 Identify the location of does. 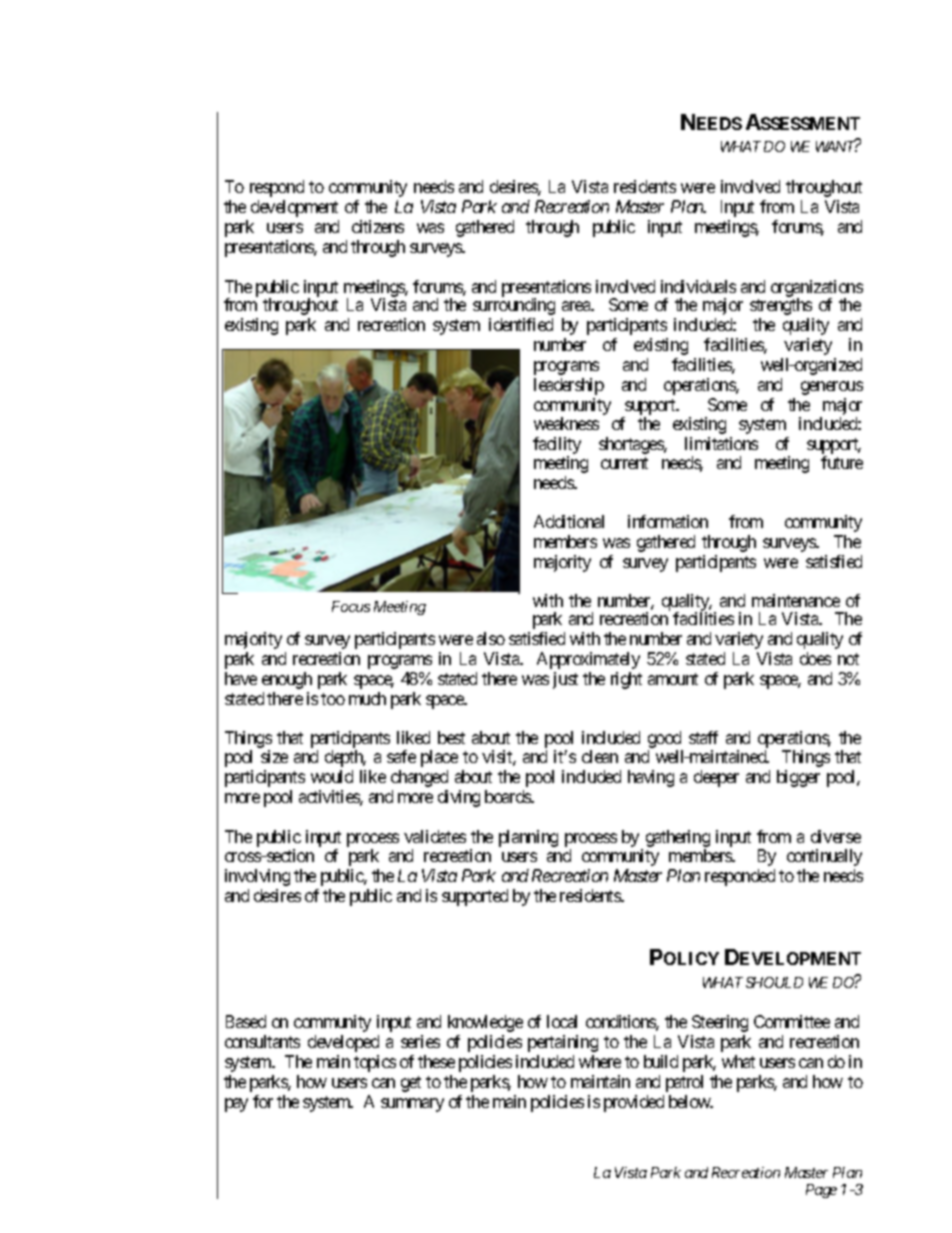
(815, 658).
